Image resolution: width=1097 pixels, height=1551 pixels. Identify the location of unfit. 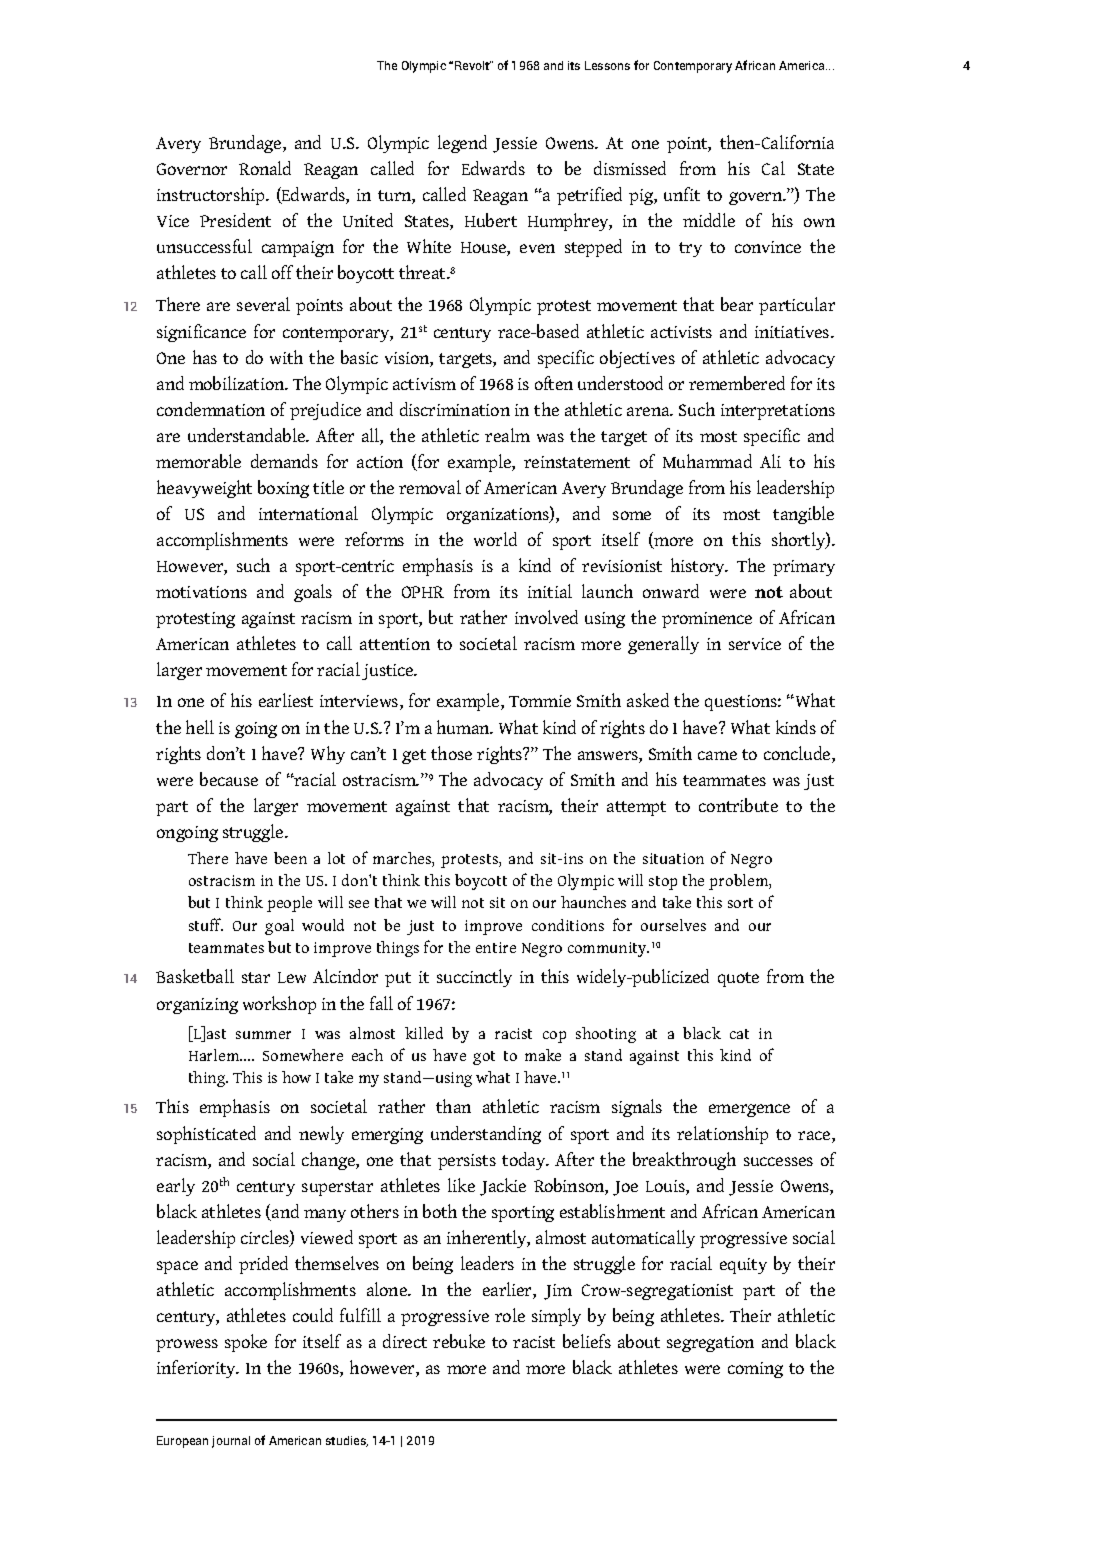
(682, 194).
